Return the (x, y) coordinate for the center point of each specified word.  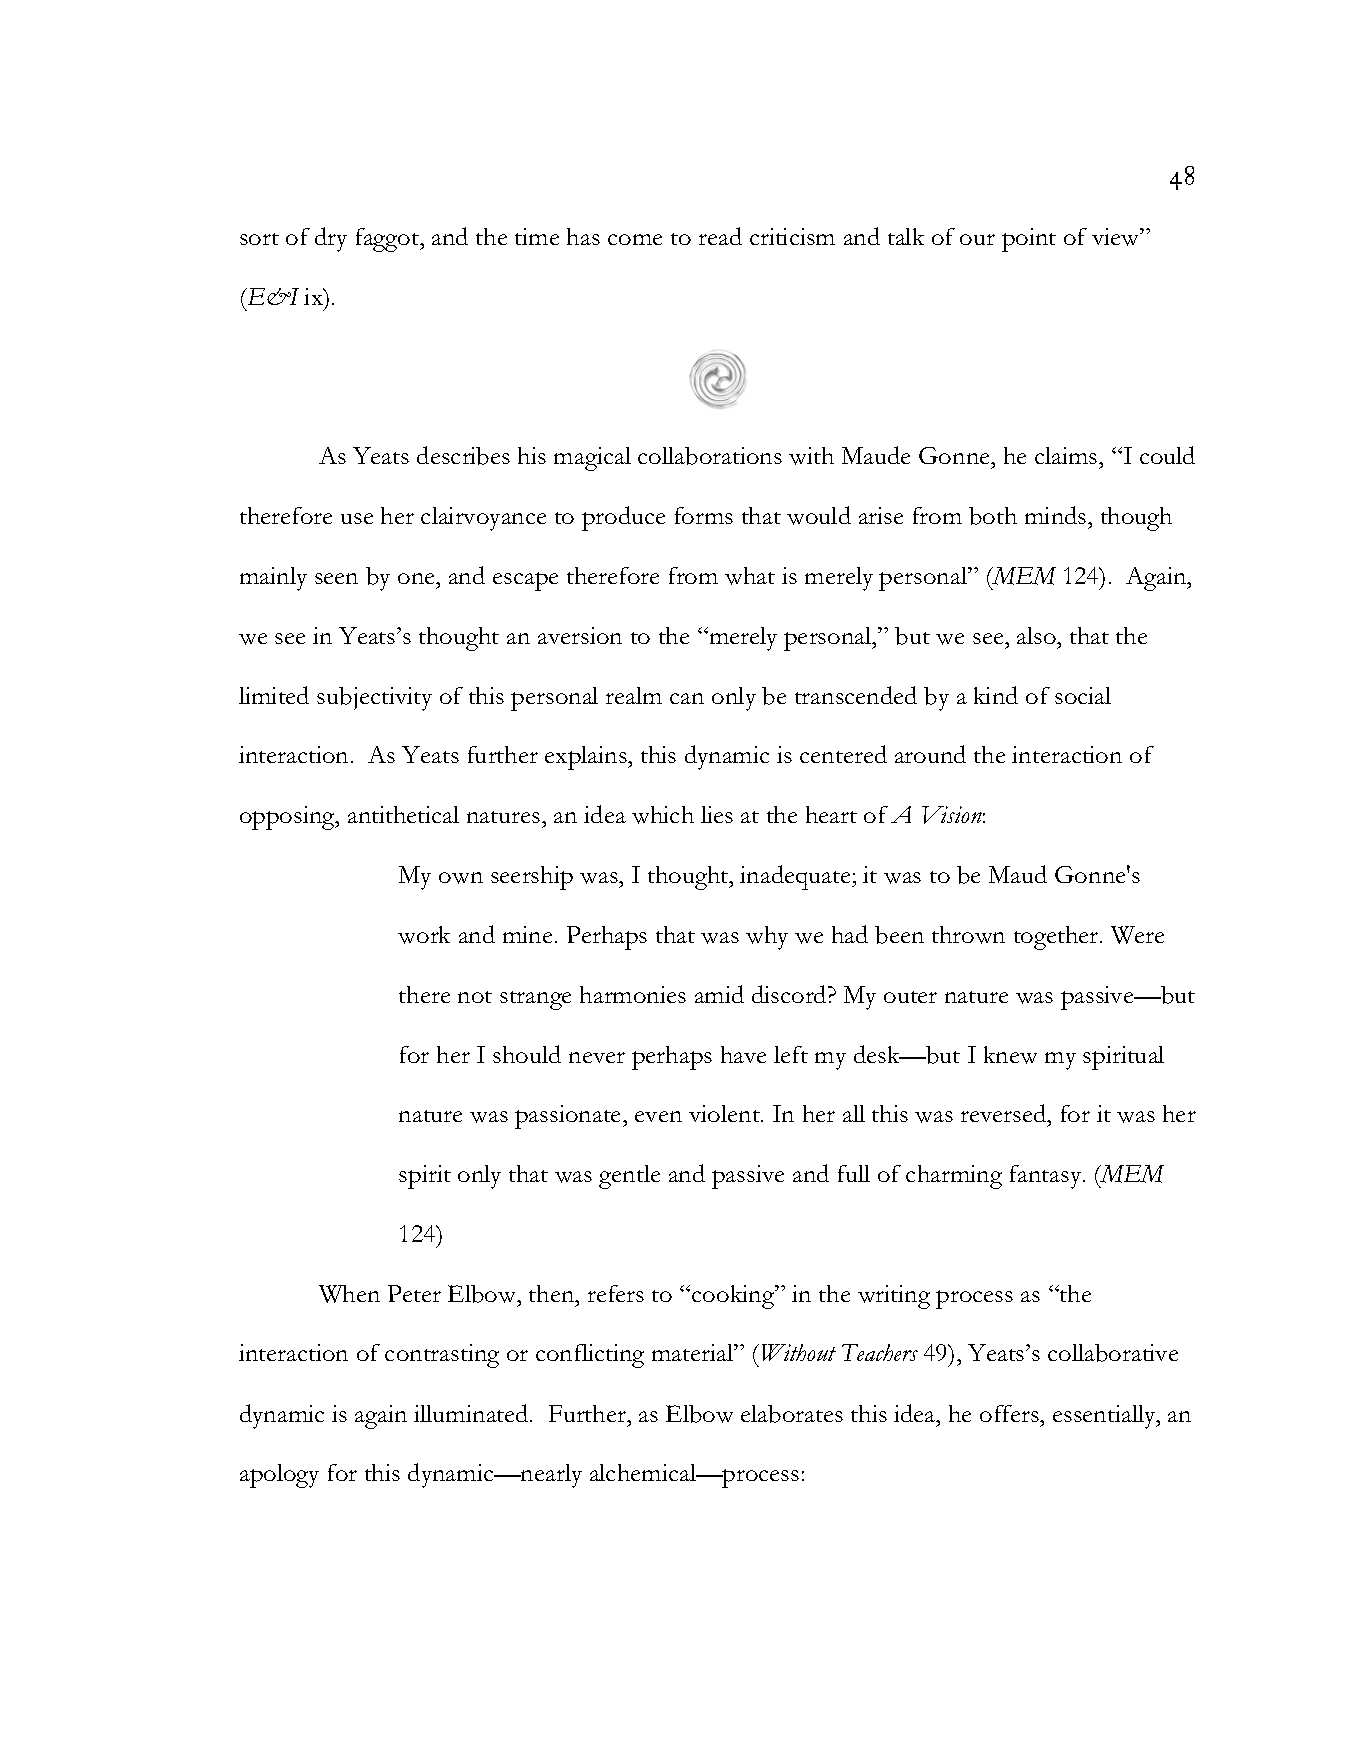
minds (1057, 515)
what (750, 576)
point (1029, 240)
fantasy (1047, 1177)
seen (336, 578)
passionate (569, 1117)
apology (279, 1476)
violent (726, 1113)
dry (331, 239)
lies (717, 814)
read (720, 236)
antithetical (403, 814)
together (1057, 938)
